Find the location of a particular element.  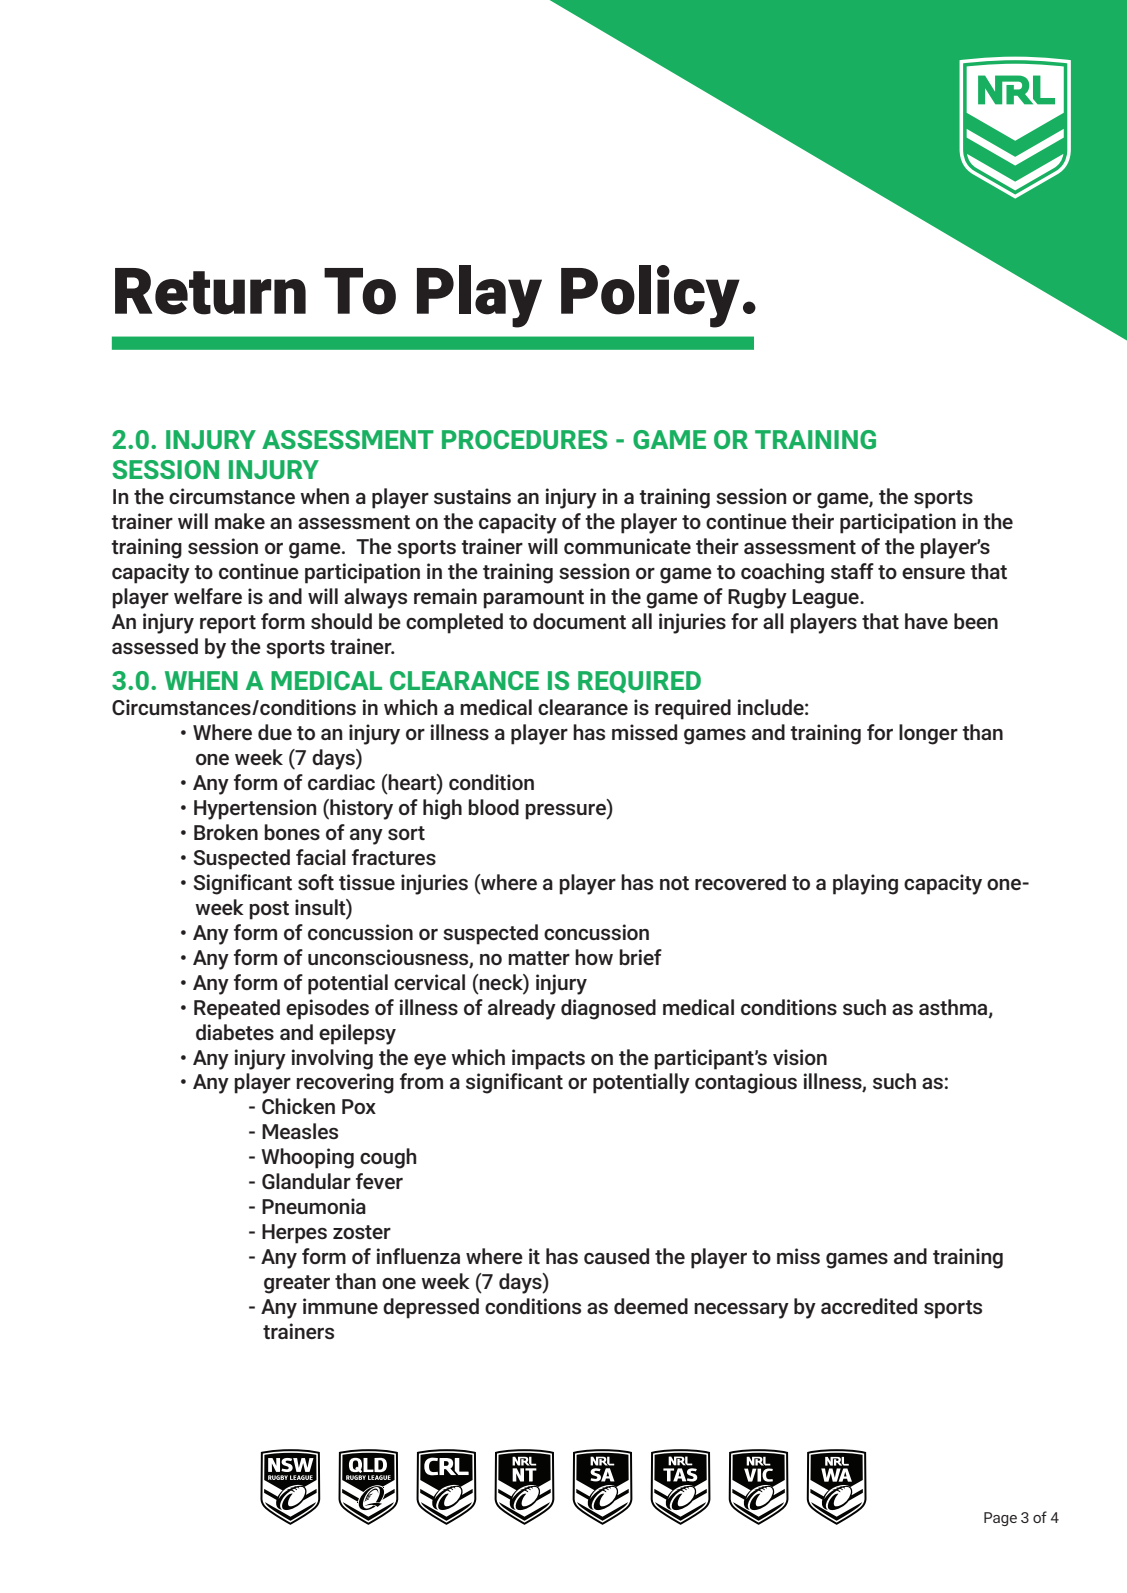

immune is located at coordinates (340, 1306).
